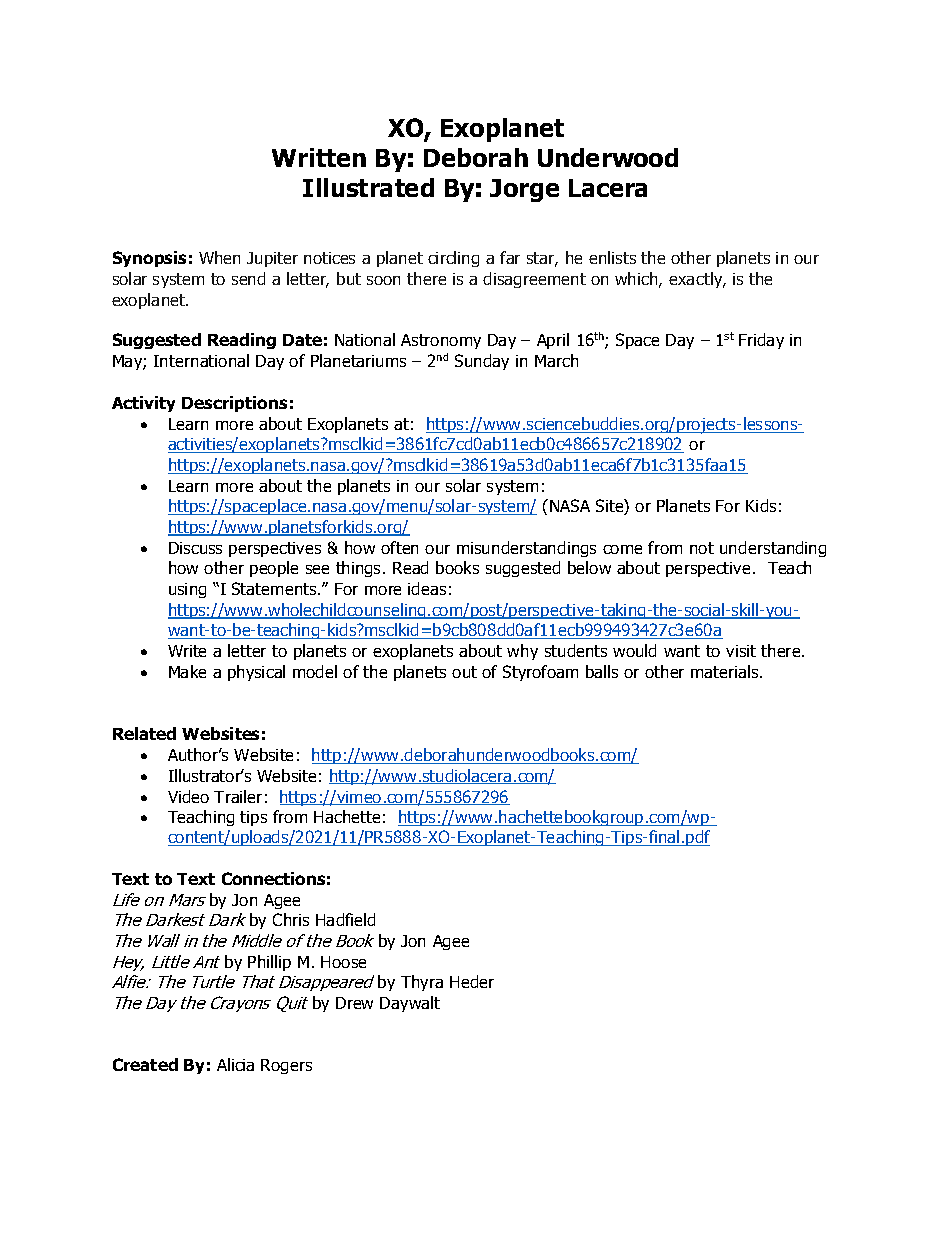 The image size is (952, 1233). I want to click on would, so click(634, 650).
